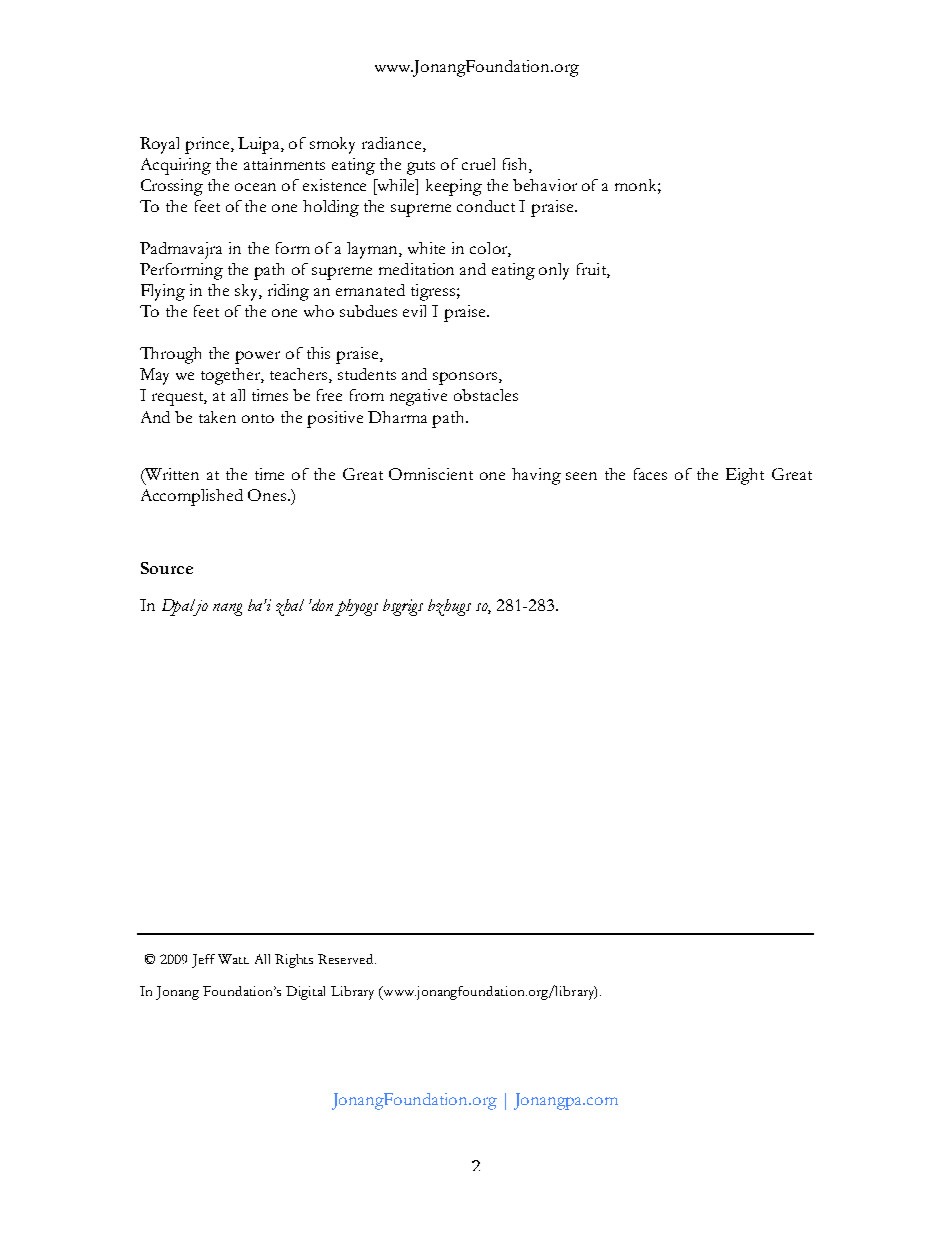 The height and width of the image is (1233, 952). I want to click on keeping, so click(454, 187).
